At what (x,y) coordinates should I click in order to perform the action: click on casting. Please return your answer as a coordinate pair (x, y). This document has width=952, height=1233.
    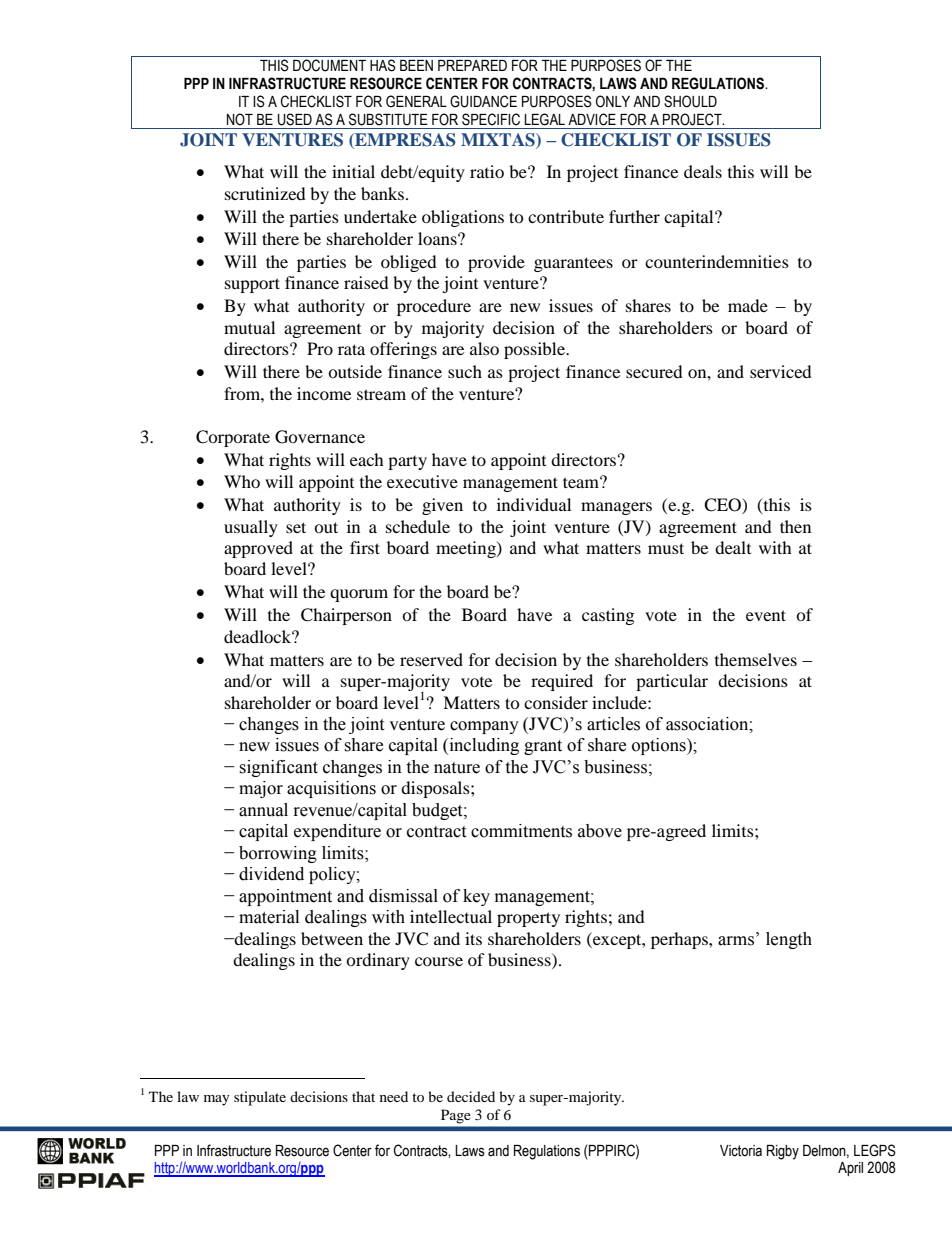
    Looking at the image, I should click on (608, 616).
